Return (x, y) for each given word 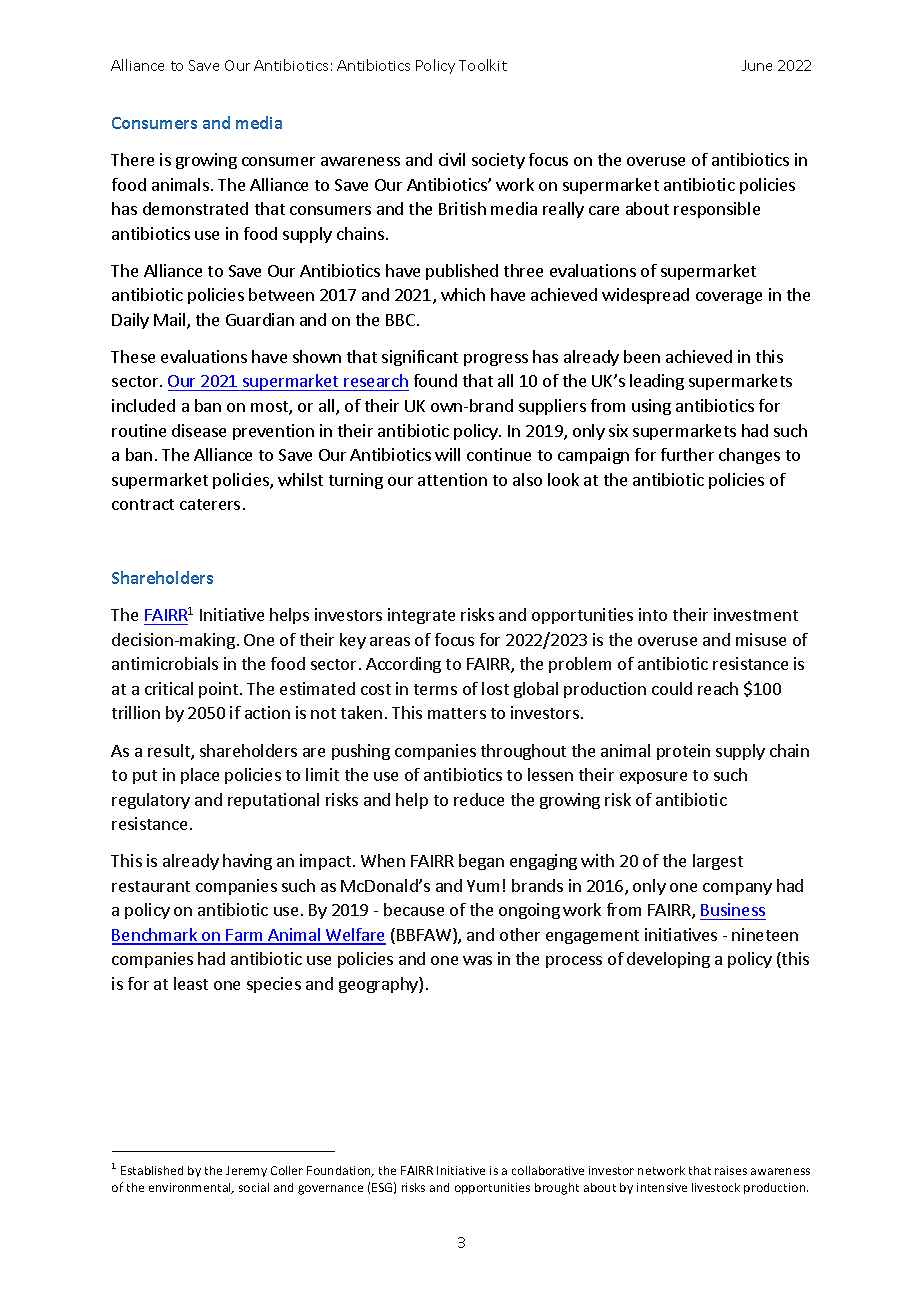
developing (668, 960)
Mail (171, 321)
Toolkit (483, 65)
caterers (210, 504)
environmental (191, 1188)
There (132, 159)
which (463, 294)
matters (457, 713)
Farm (245, 936)
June (757, 65)
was (477, 960)
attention (452, 479)
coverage (729, 298)
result (170, 752)
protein (683, 752)
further (687, 454)
